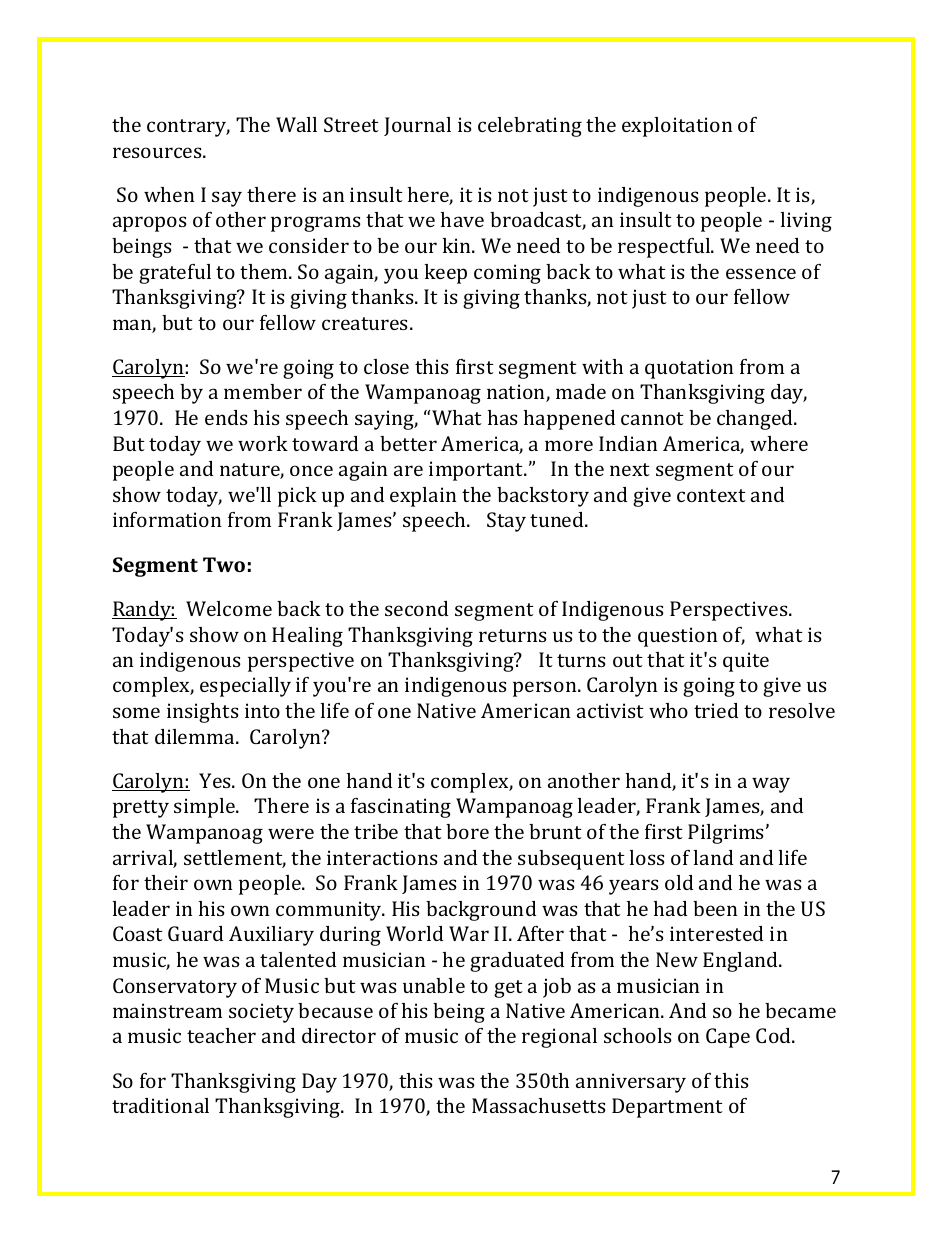  Describe the element at coordinates (169, 194) in the screenshot. I see `when` at that location.
